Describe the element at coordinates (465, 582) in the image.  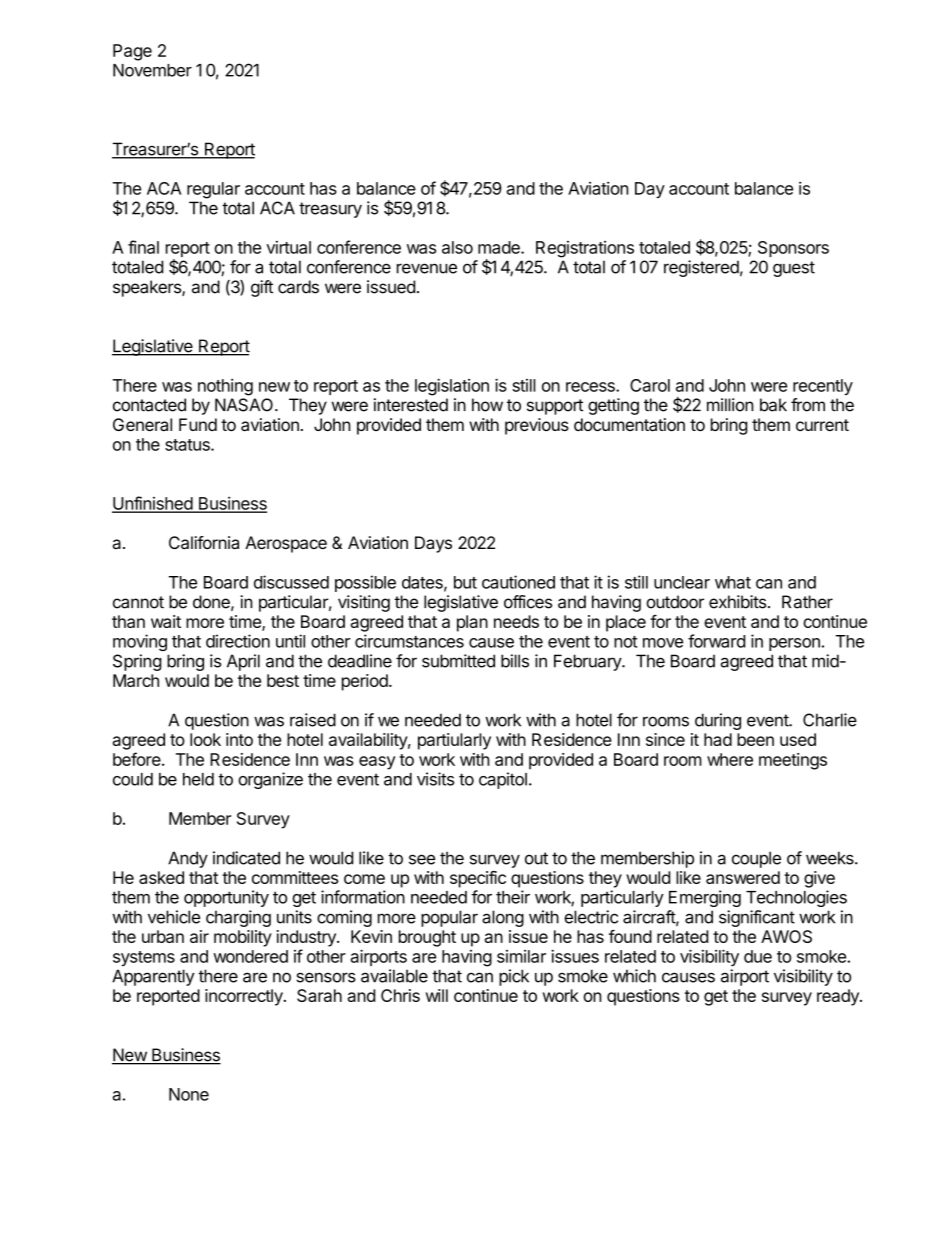
I see `but` at that location.
